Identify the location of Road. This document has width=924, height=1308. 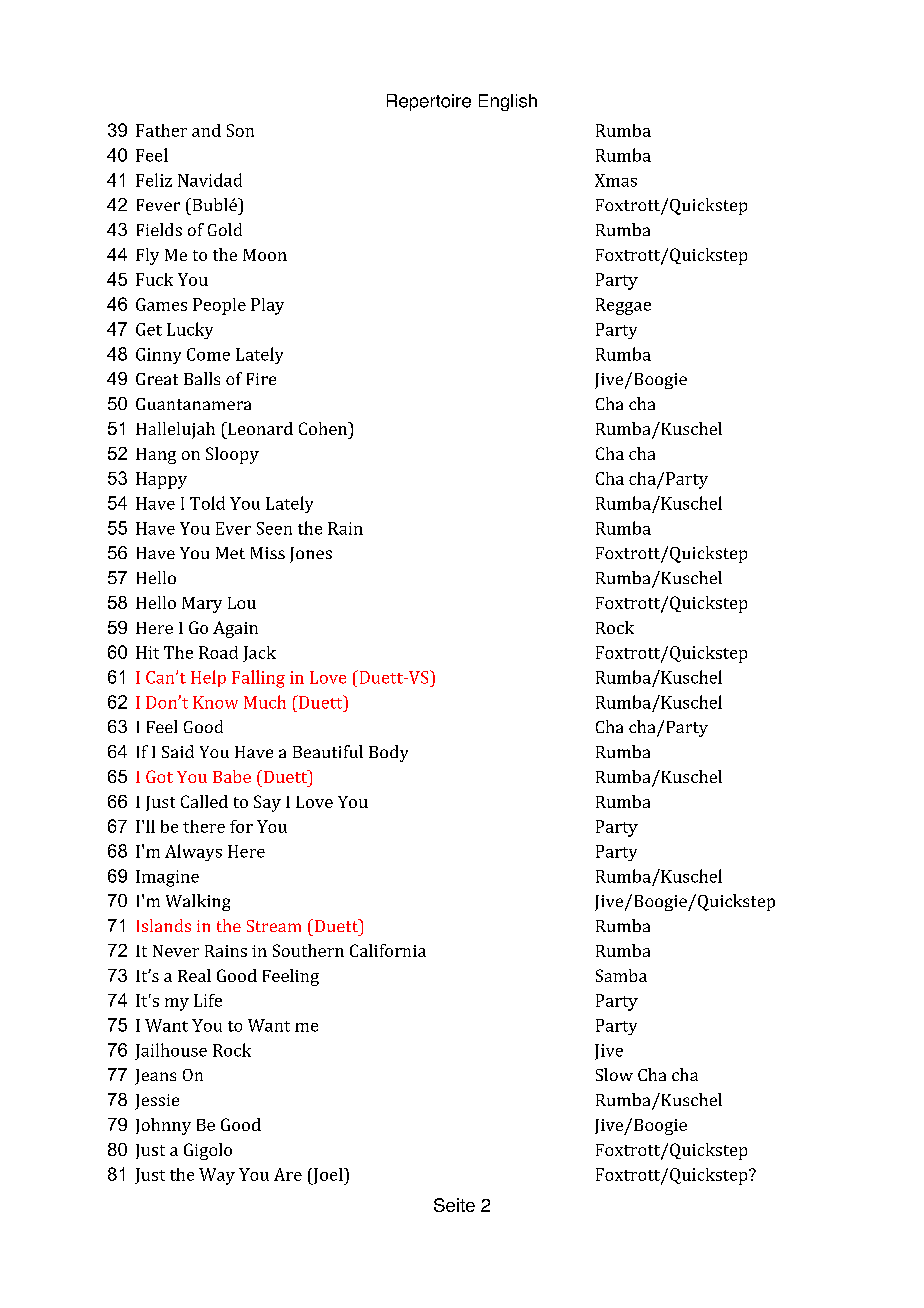
(218, 652).
